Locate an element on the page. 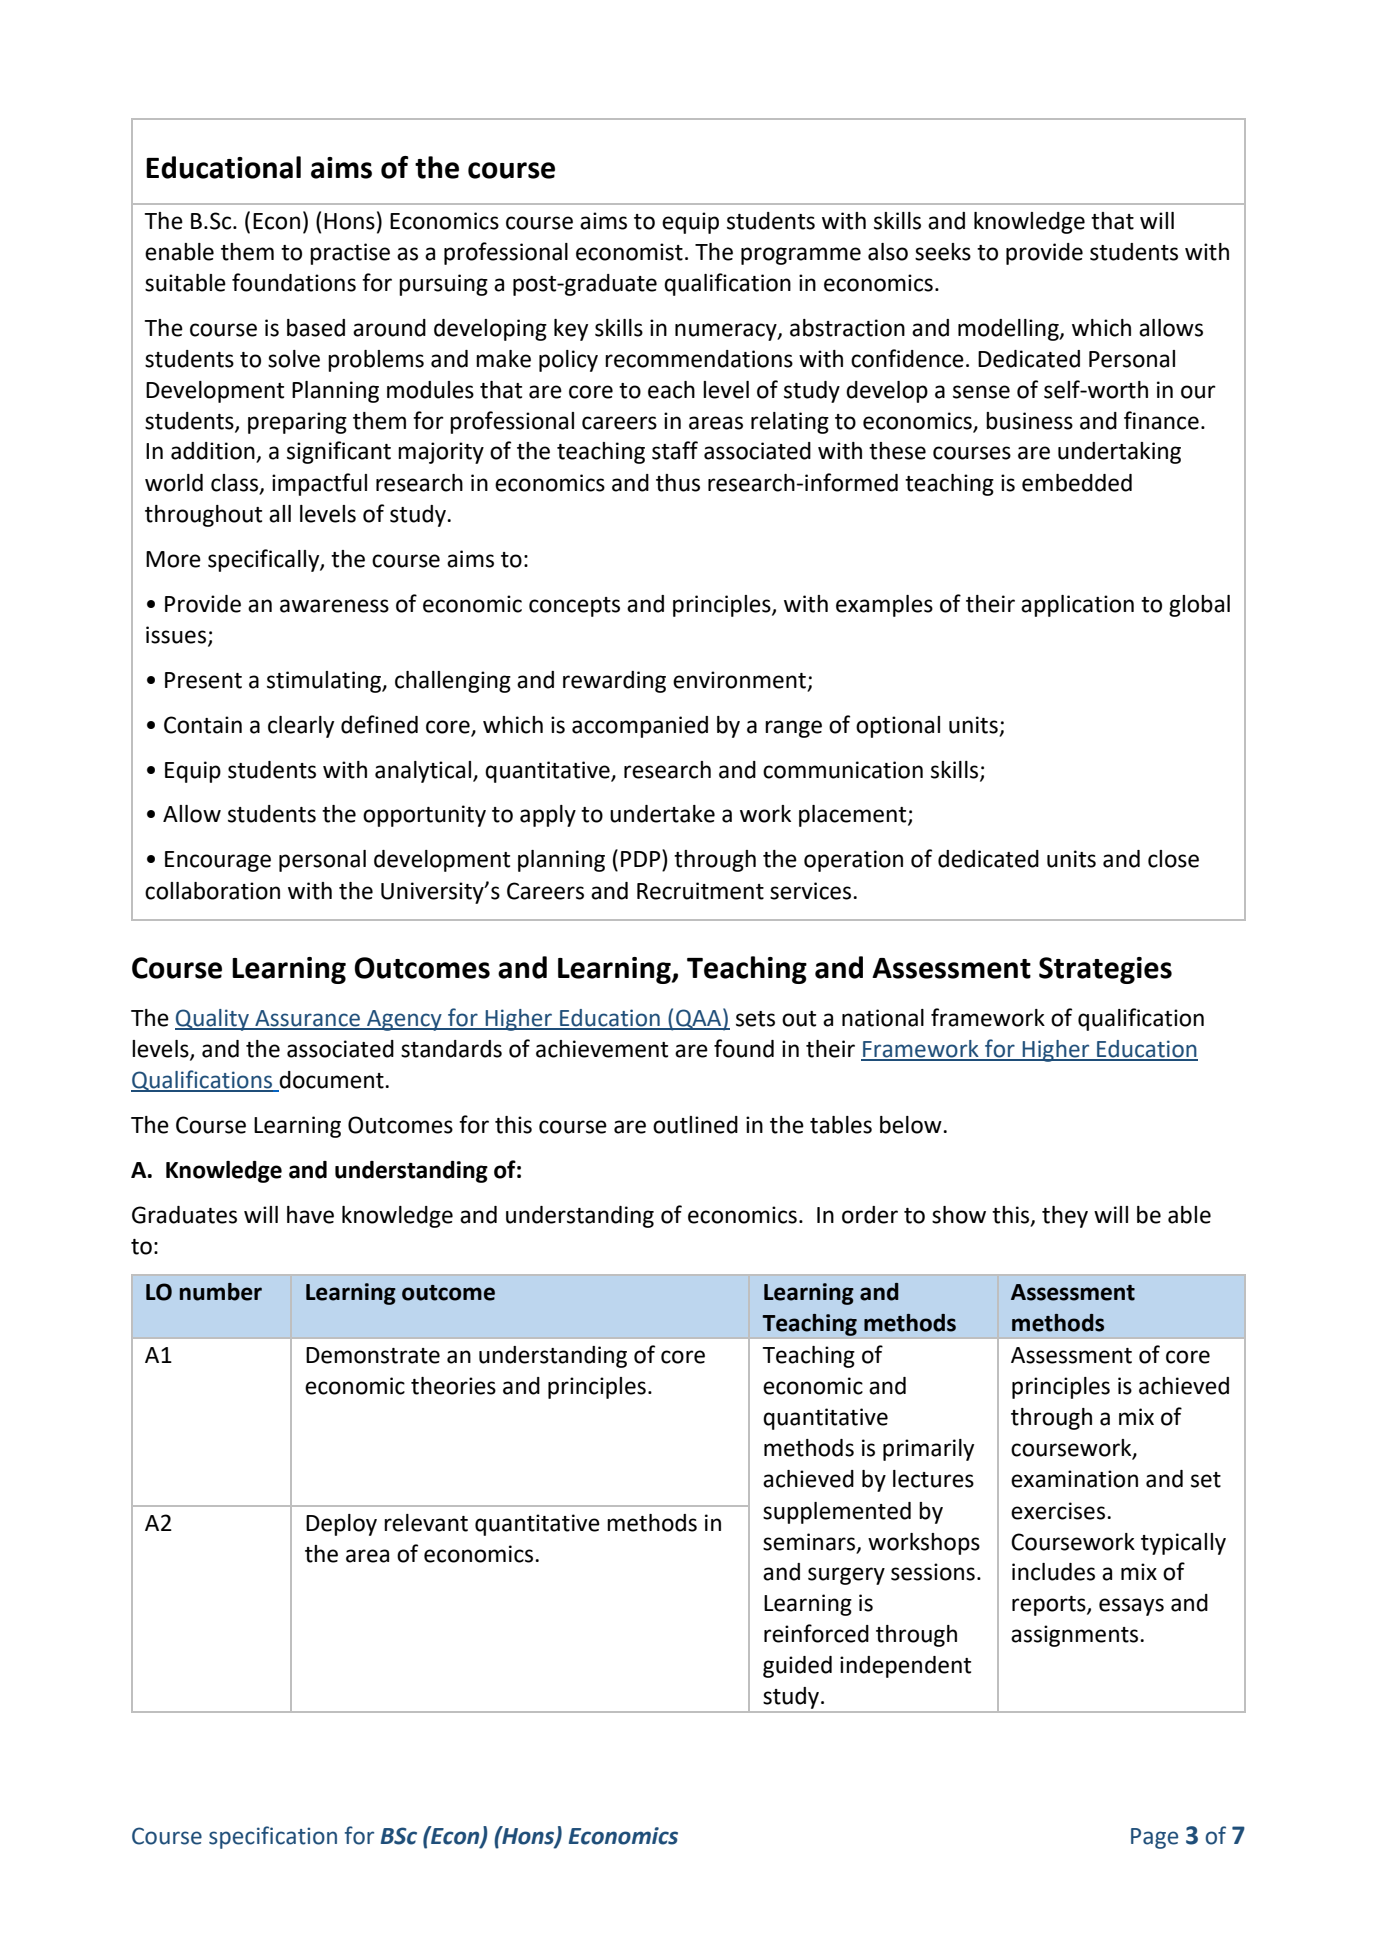 The height and width of the page is (1947, 1377). modelling is located at coordinates (1009, 330).
